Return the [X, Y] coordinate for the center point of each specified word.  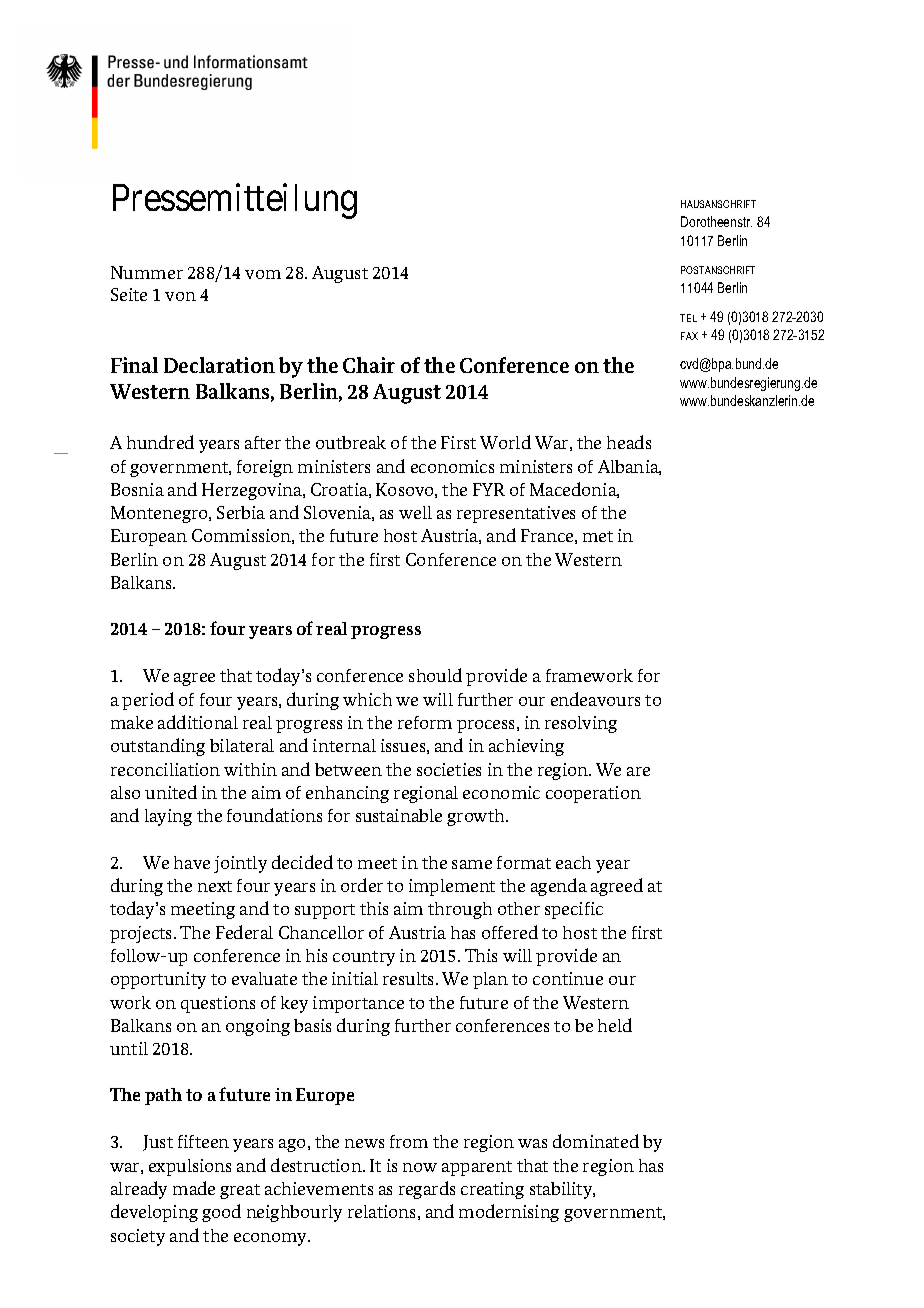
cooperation [593, 794]
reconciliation [165, 769]
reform [425, 722]
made [194, 1188]
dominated [596, 1141]
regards [427, 1190]
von [180, 296]
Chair [369, 365]
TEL [688, 318]
